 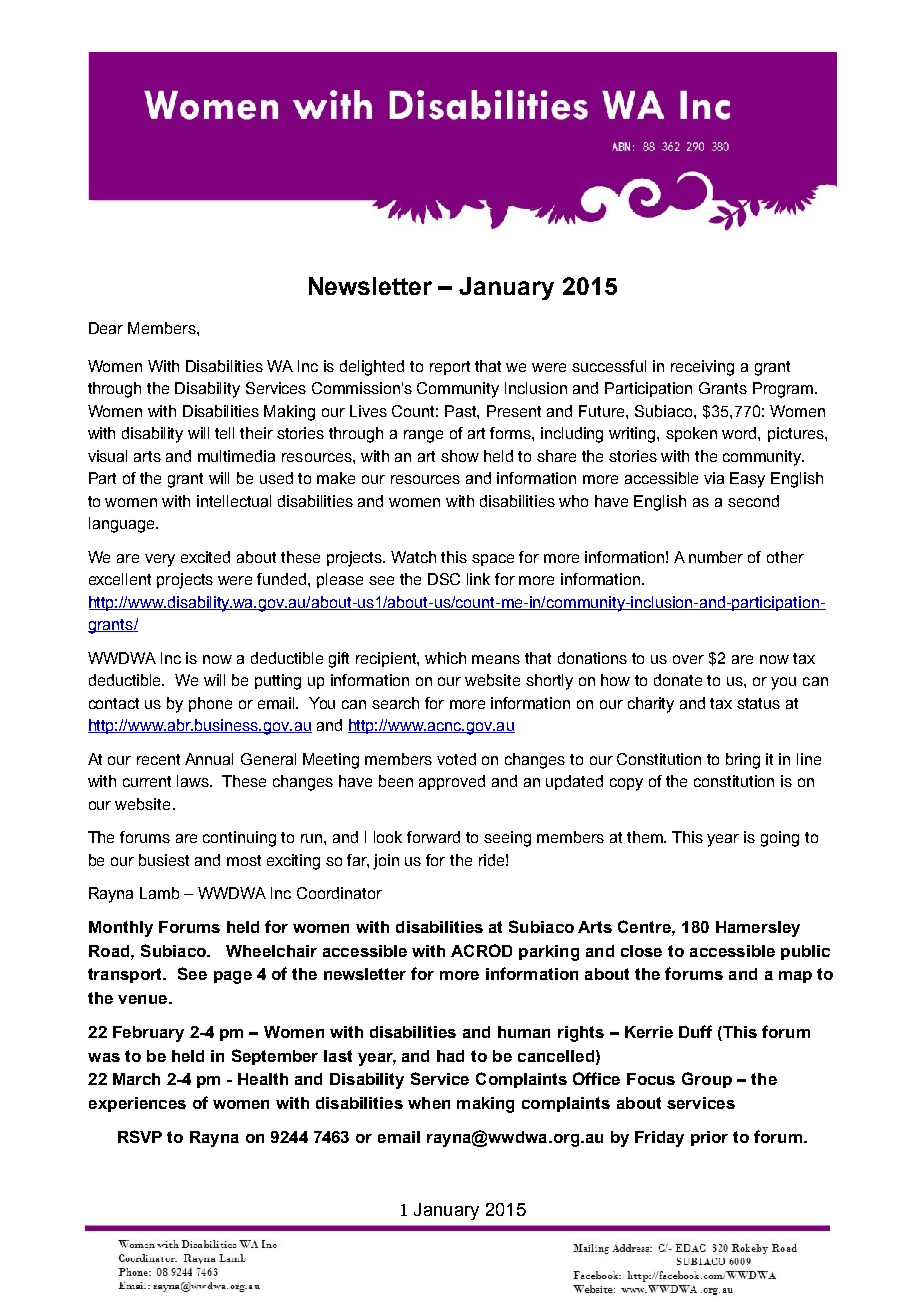 What do you see at coordinates (137, 1104) in the screenshot?
I see `experiences` at bounding box center [137, 1104].
